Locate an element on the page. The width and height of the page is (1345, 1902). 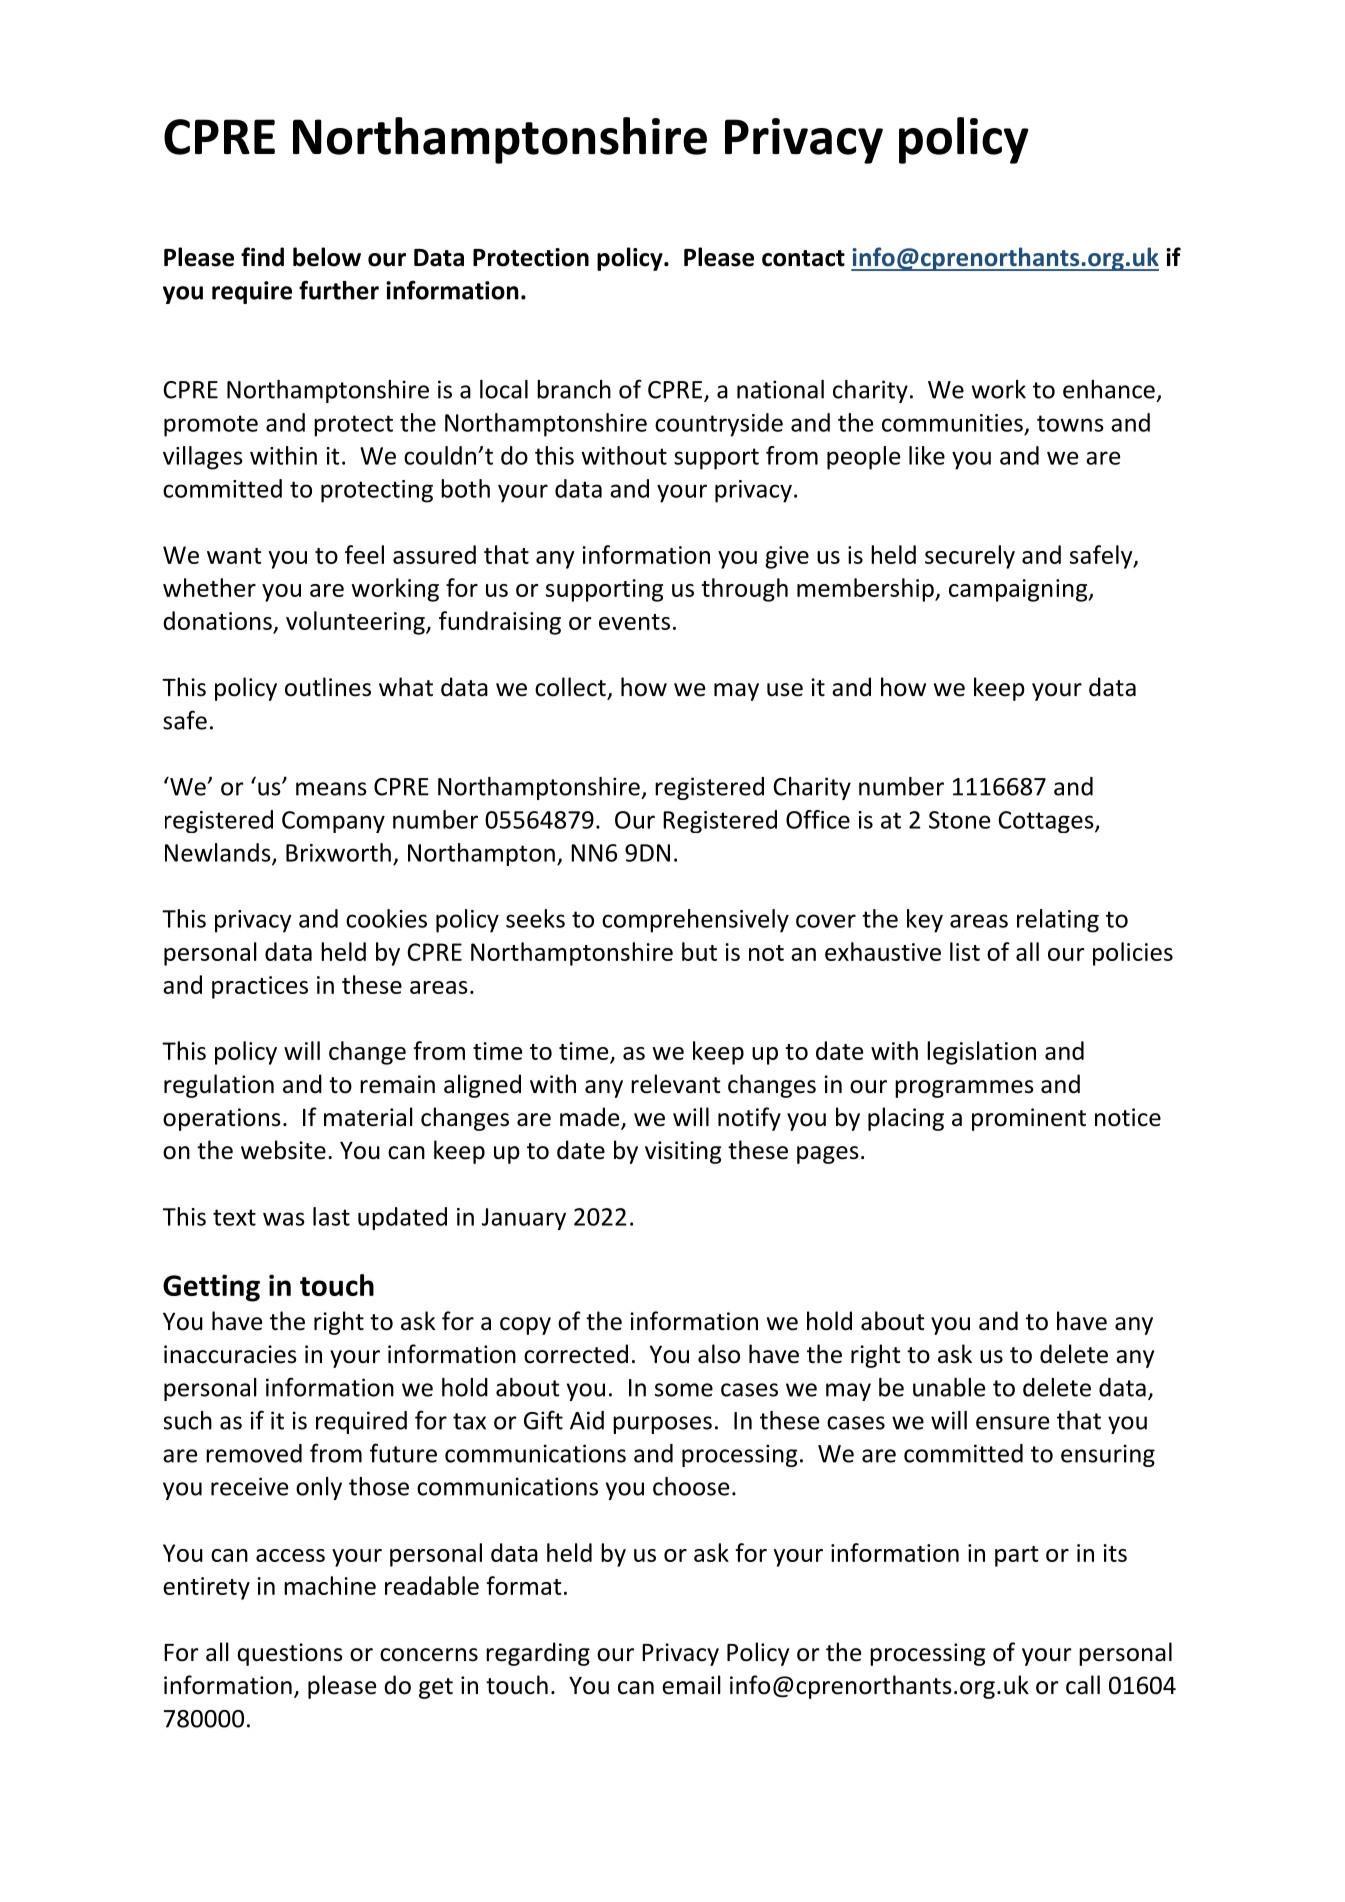
but is located at coordinates (699, 951).
